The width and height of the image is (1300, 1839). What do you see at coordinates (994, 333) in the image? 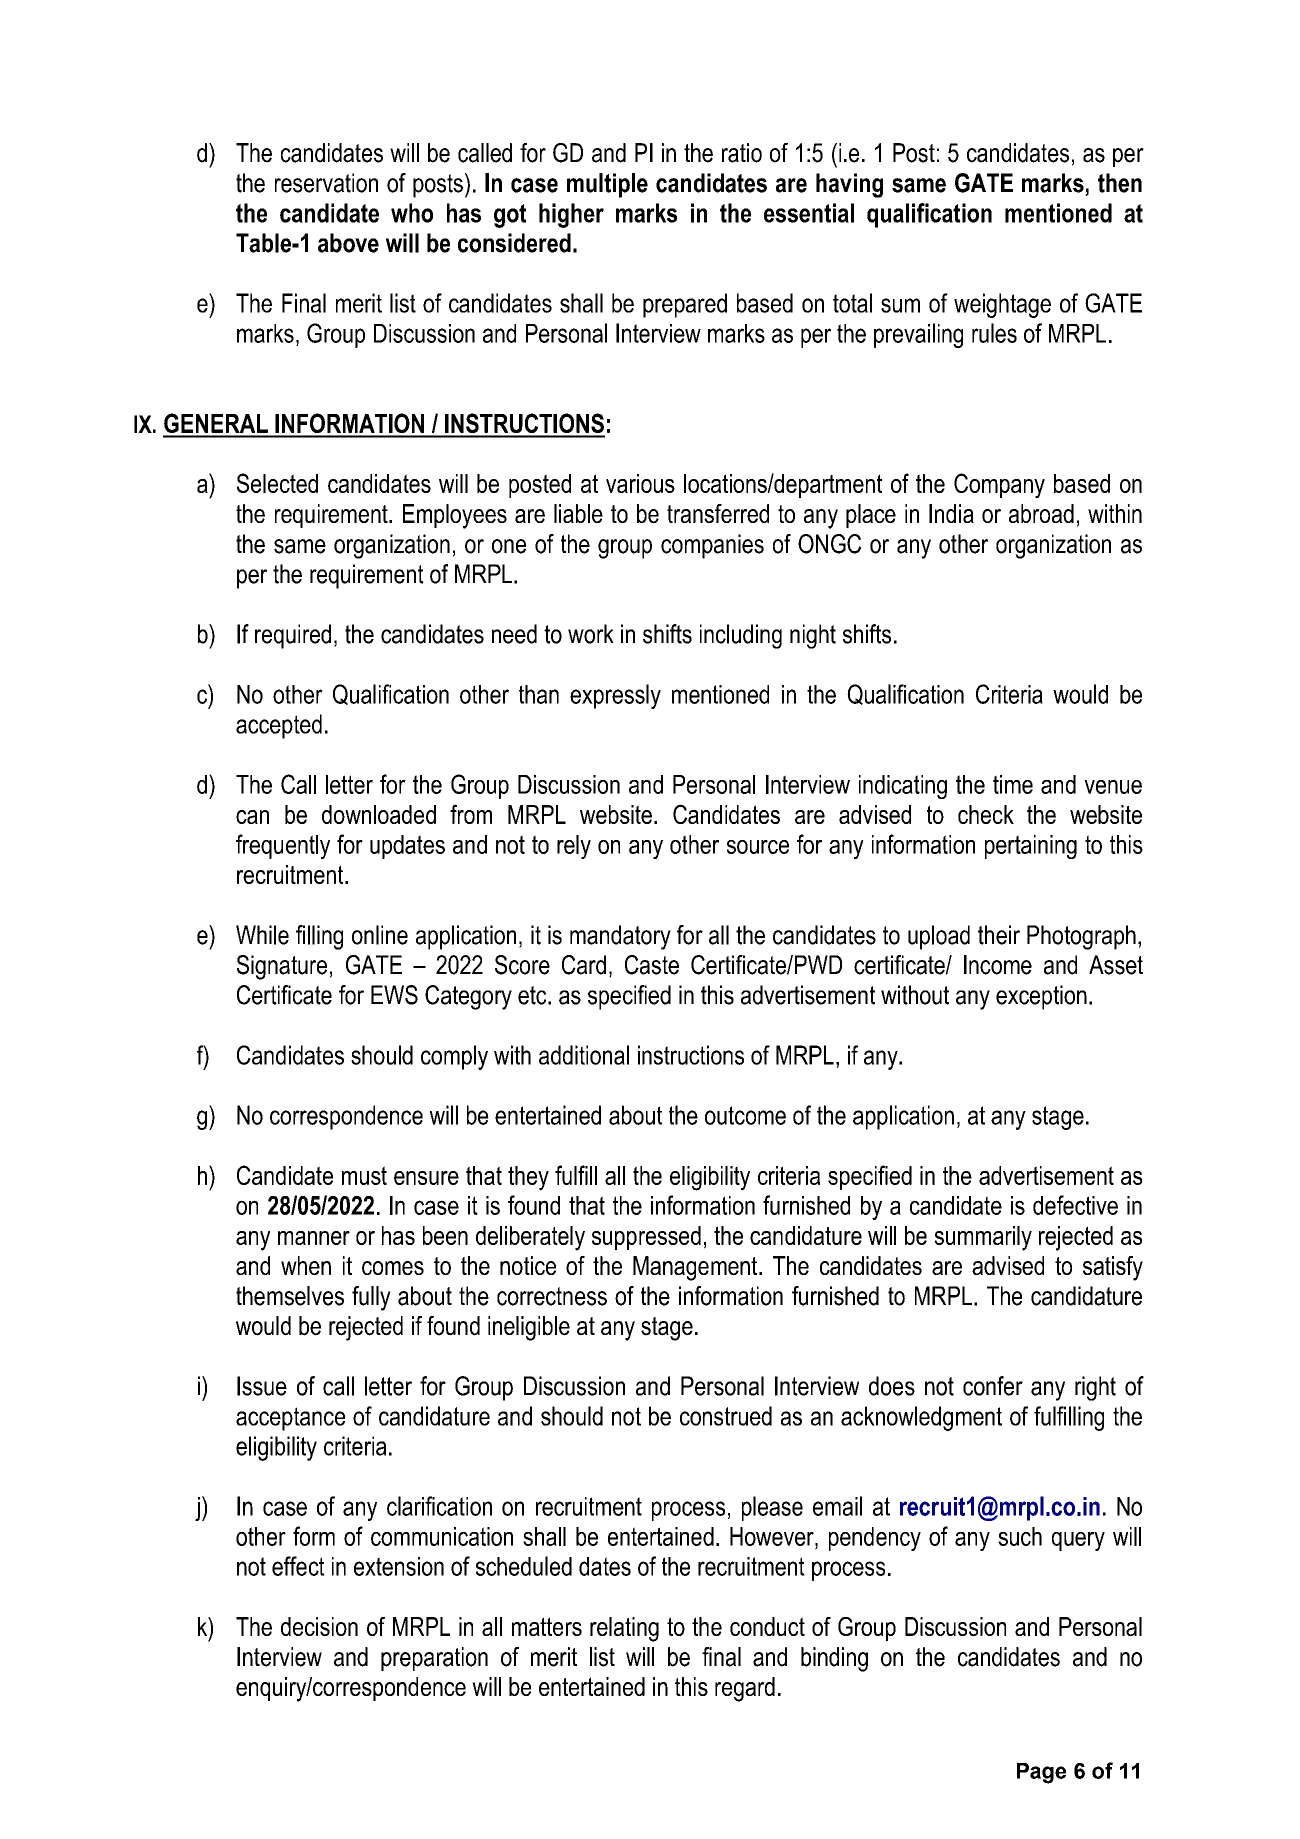
I see `rules` at bounding box center [994, 333].
